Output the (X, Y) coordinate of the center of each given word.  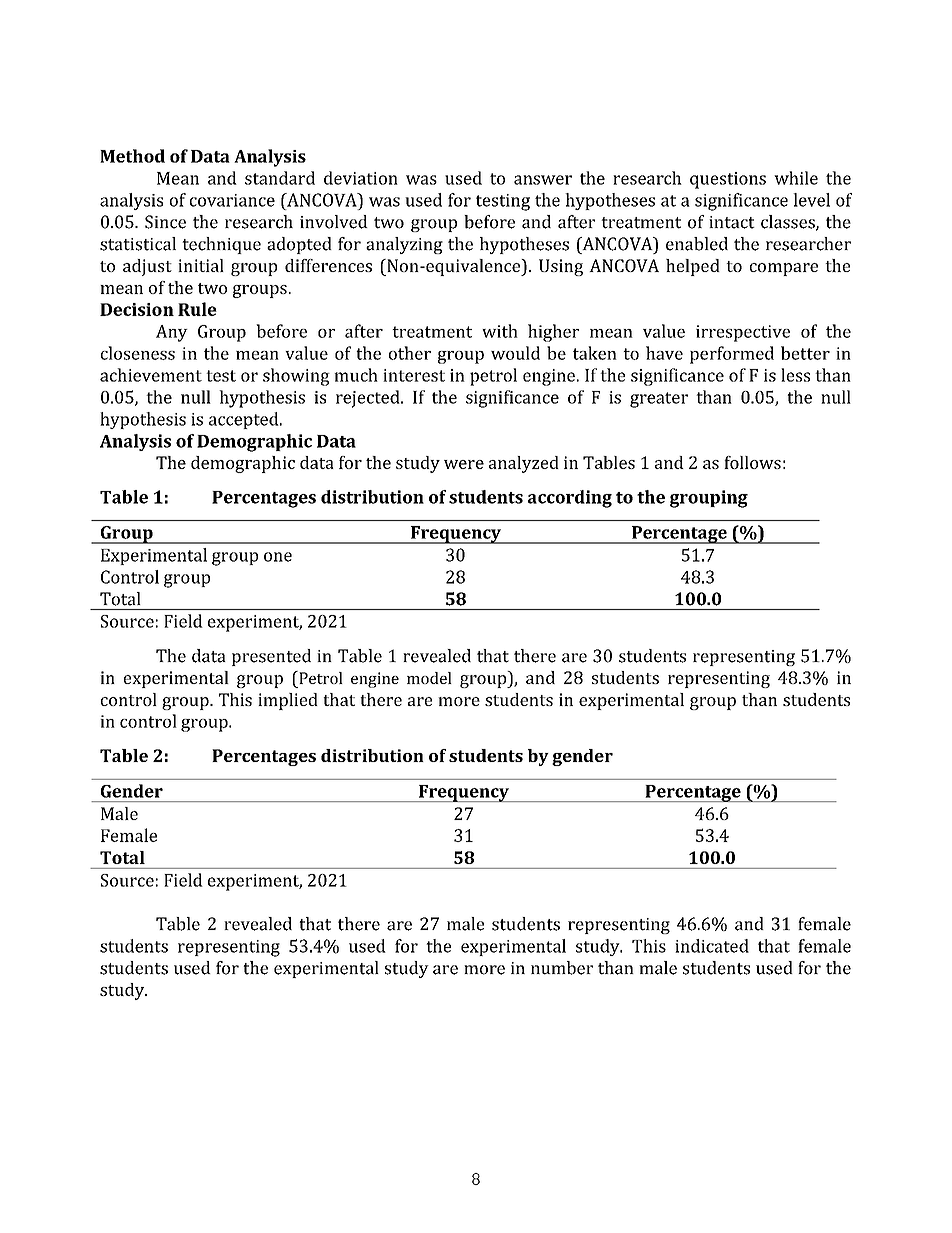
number (562, 968)
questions (728, 180)
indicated (712, 946)
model (429, 678)
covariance (232, 200)
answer (543, 180)
